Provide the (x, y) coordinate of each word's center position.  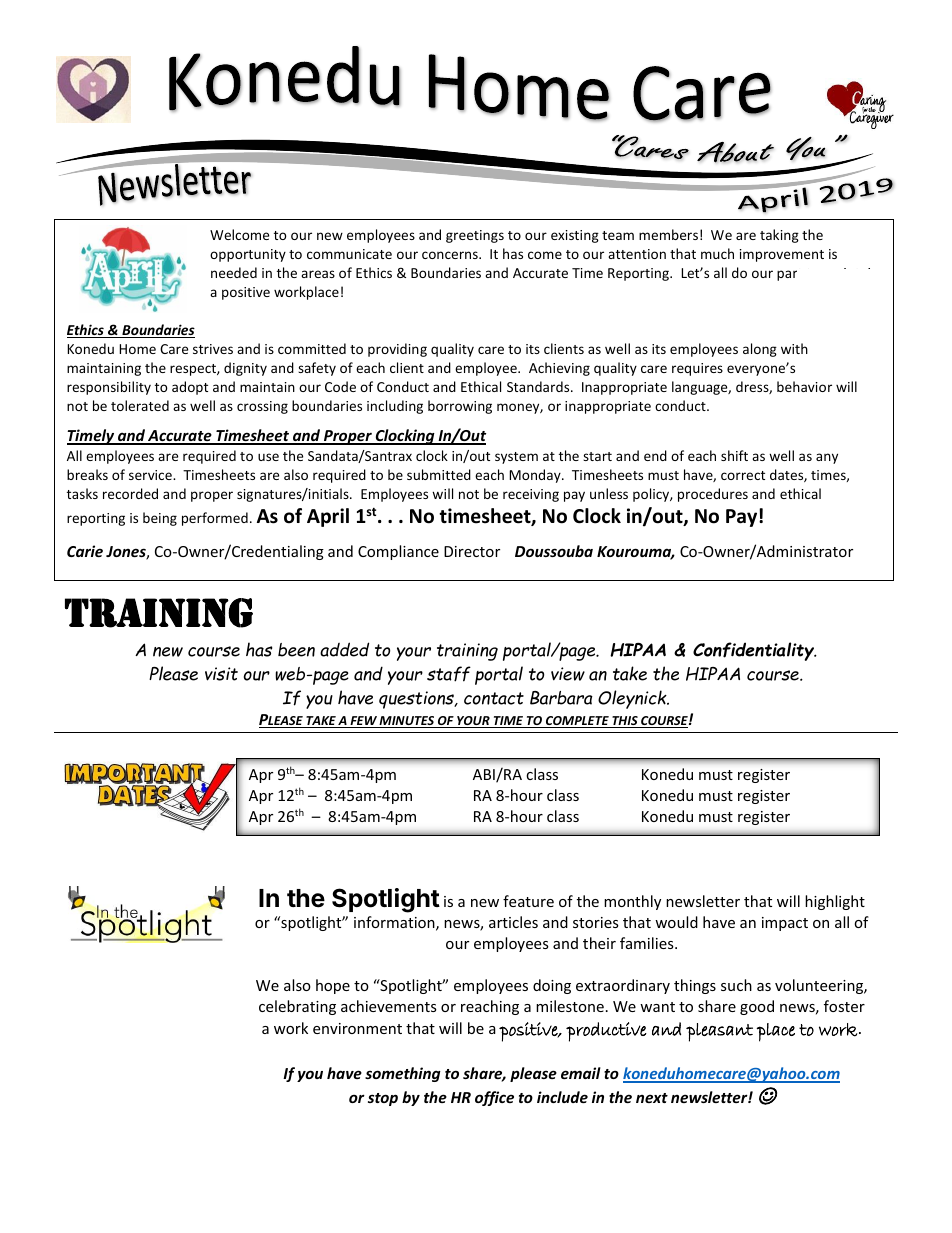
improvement (782, 255)
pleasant (719, 1032)
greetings (475, 236)
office (494, 1098)
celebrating (297, 1007)
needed (234, 272)
